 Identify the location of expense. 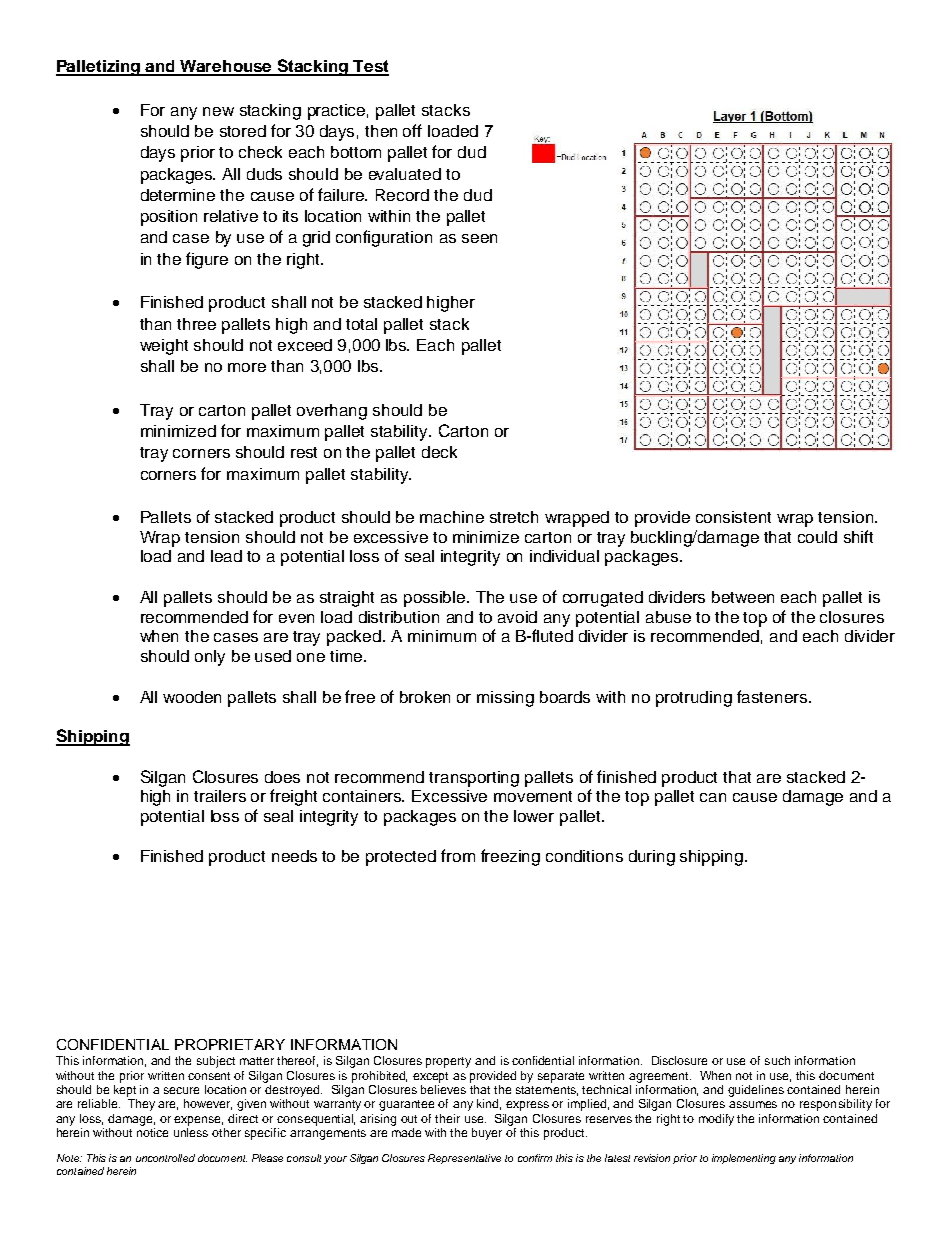
(198, 1121).
